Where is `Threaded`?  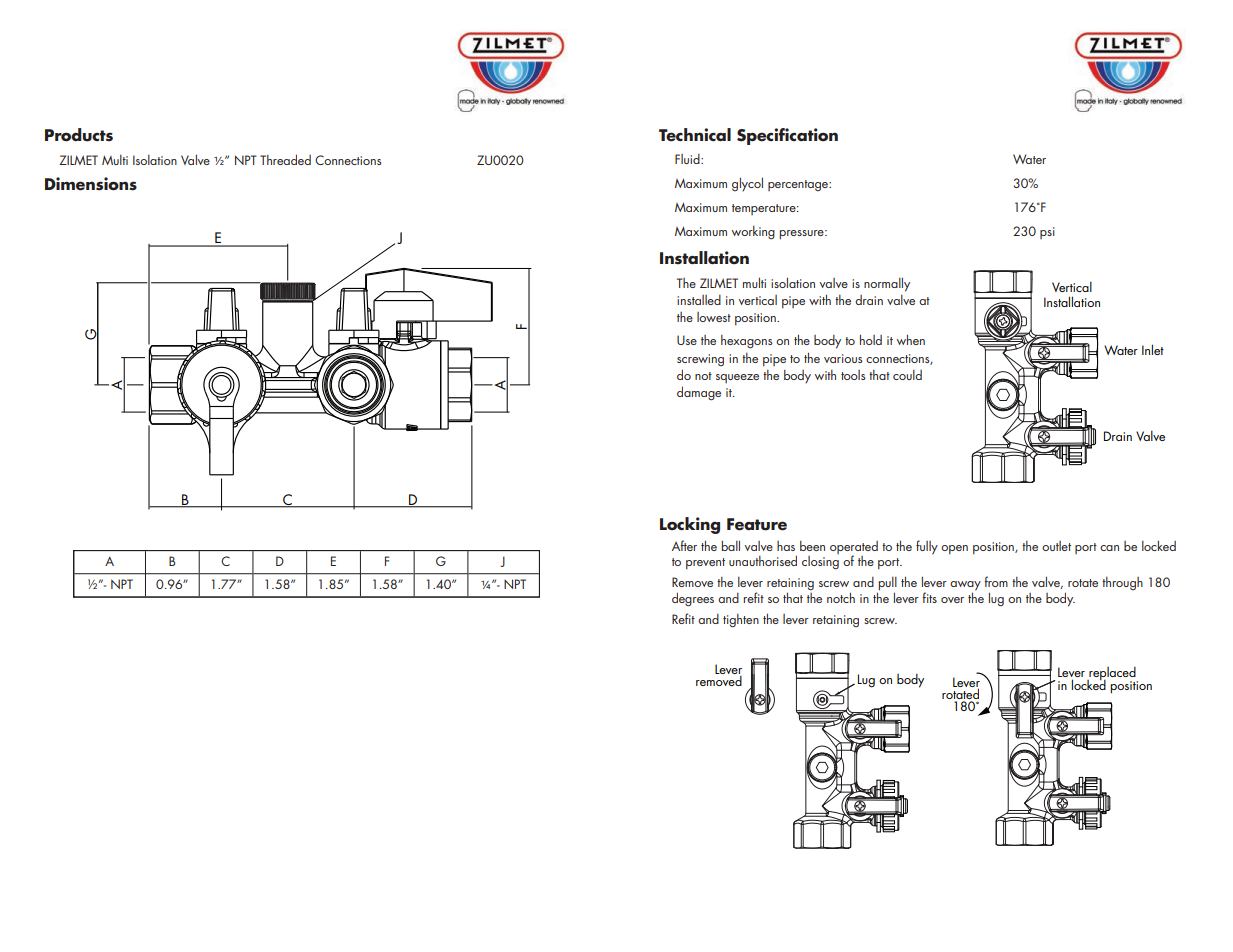
Threaded is located at coordinates (285, 159).
